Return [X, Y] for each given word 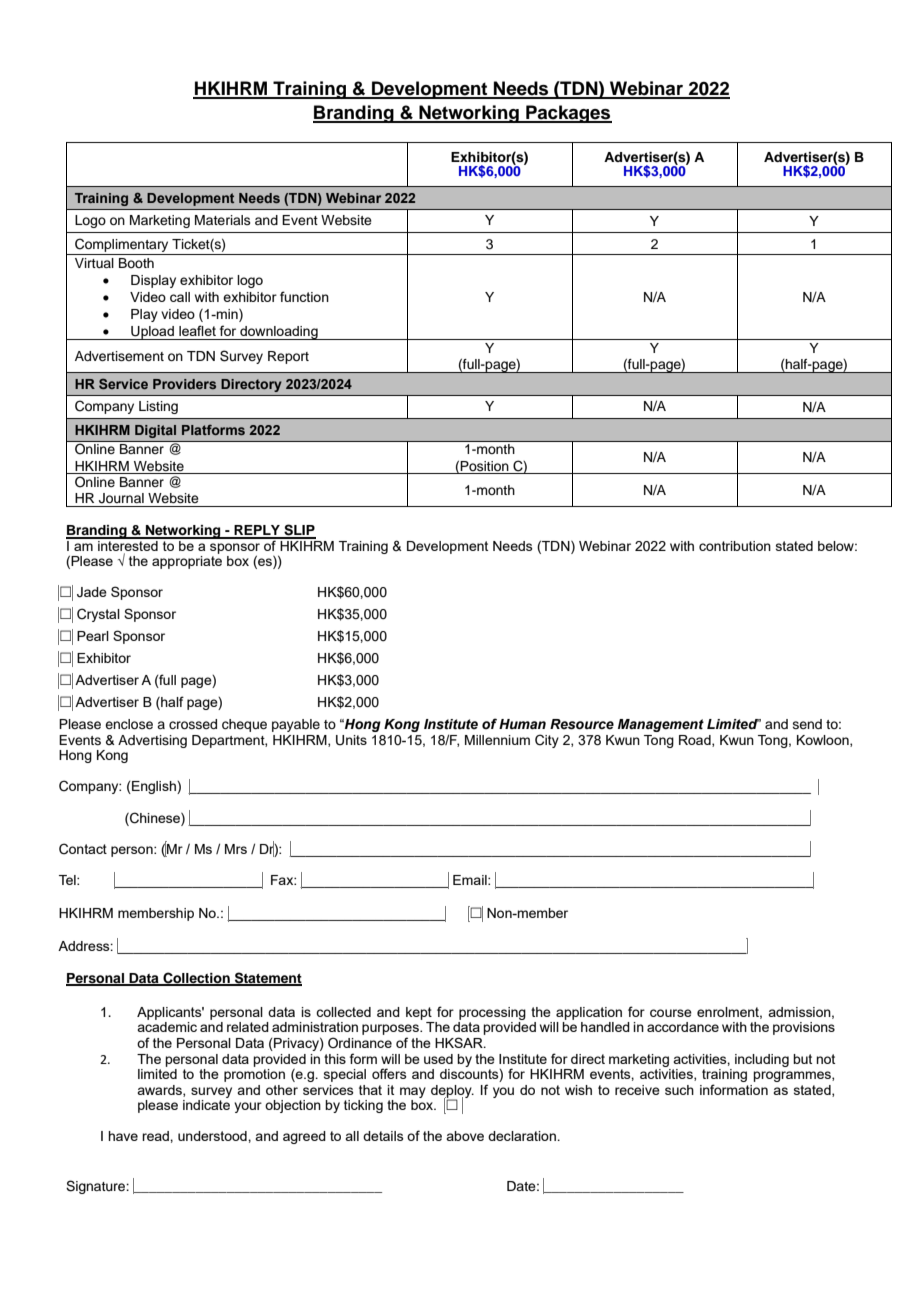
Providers [184, 384]
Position [484, 466]
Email [471, 880]
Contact [83, 849]
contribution [735, 546]
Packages [568, 114]
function [304, 296]
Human [522, 724]
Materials [223, 220]
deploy [452, 1092]
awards [160, 1091]
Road [696, 741]
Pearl [93, 636]
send [807, 724]
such [679, 1090]
